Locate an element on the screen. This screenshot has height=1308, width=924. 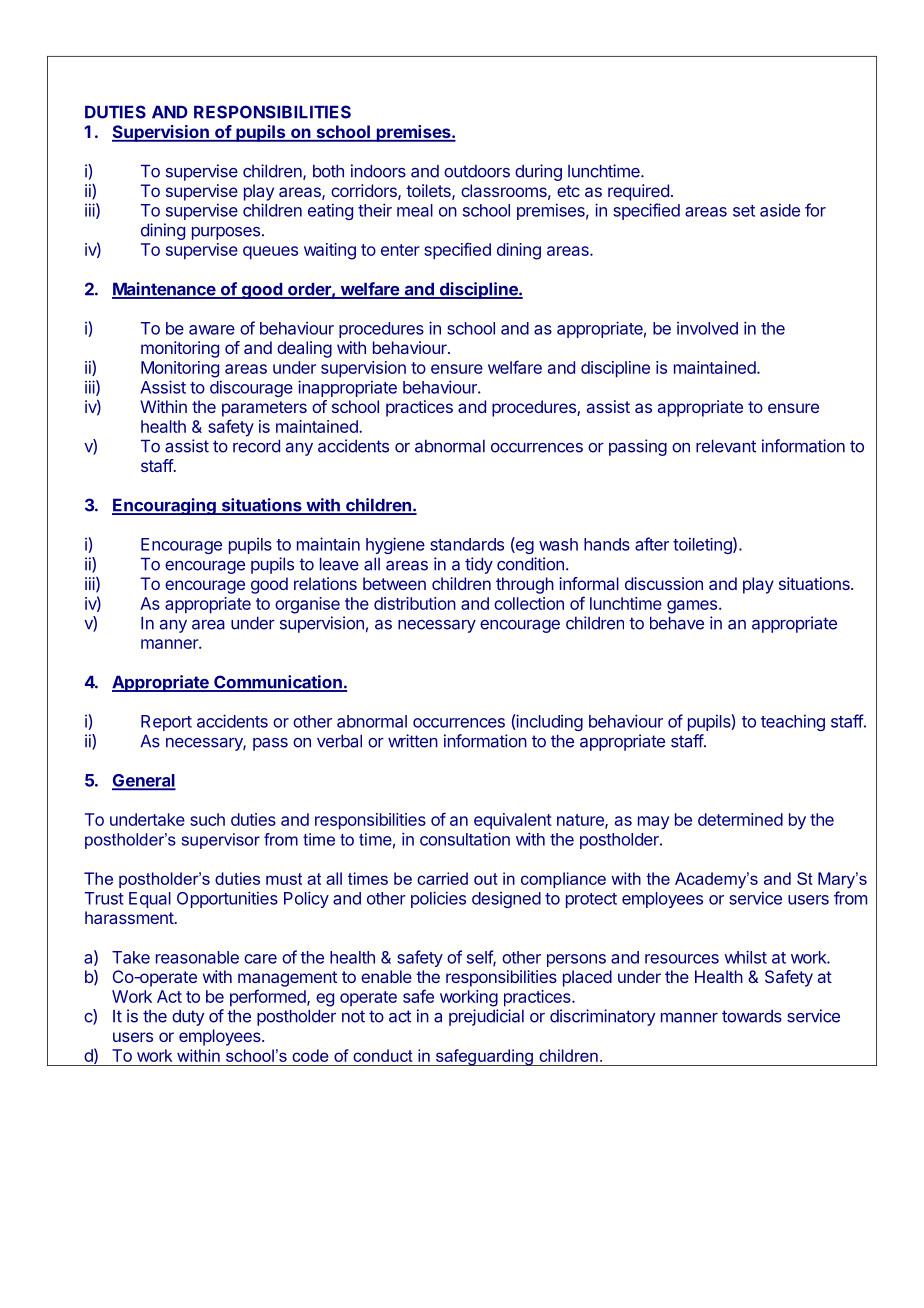
Encouraging is located at coordinates (165, 506).
